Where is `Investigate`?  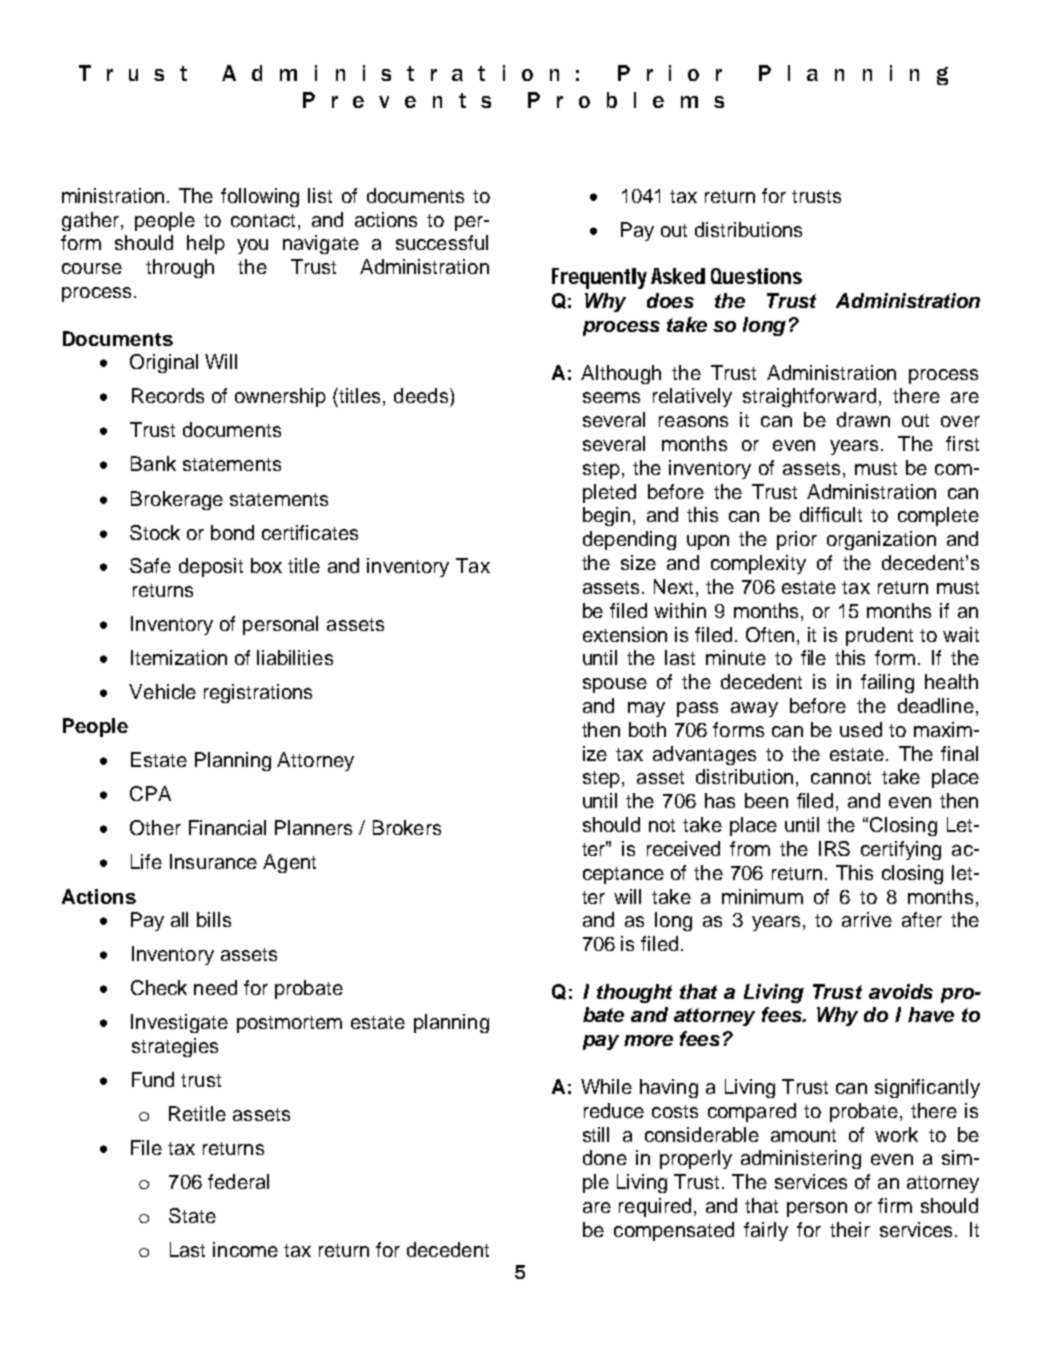
Investigate is located at coordinates (179, 1023).
